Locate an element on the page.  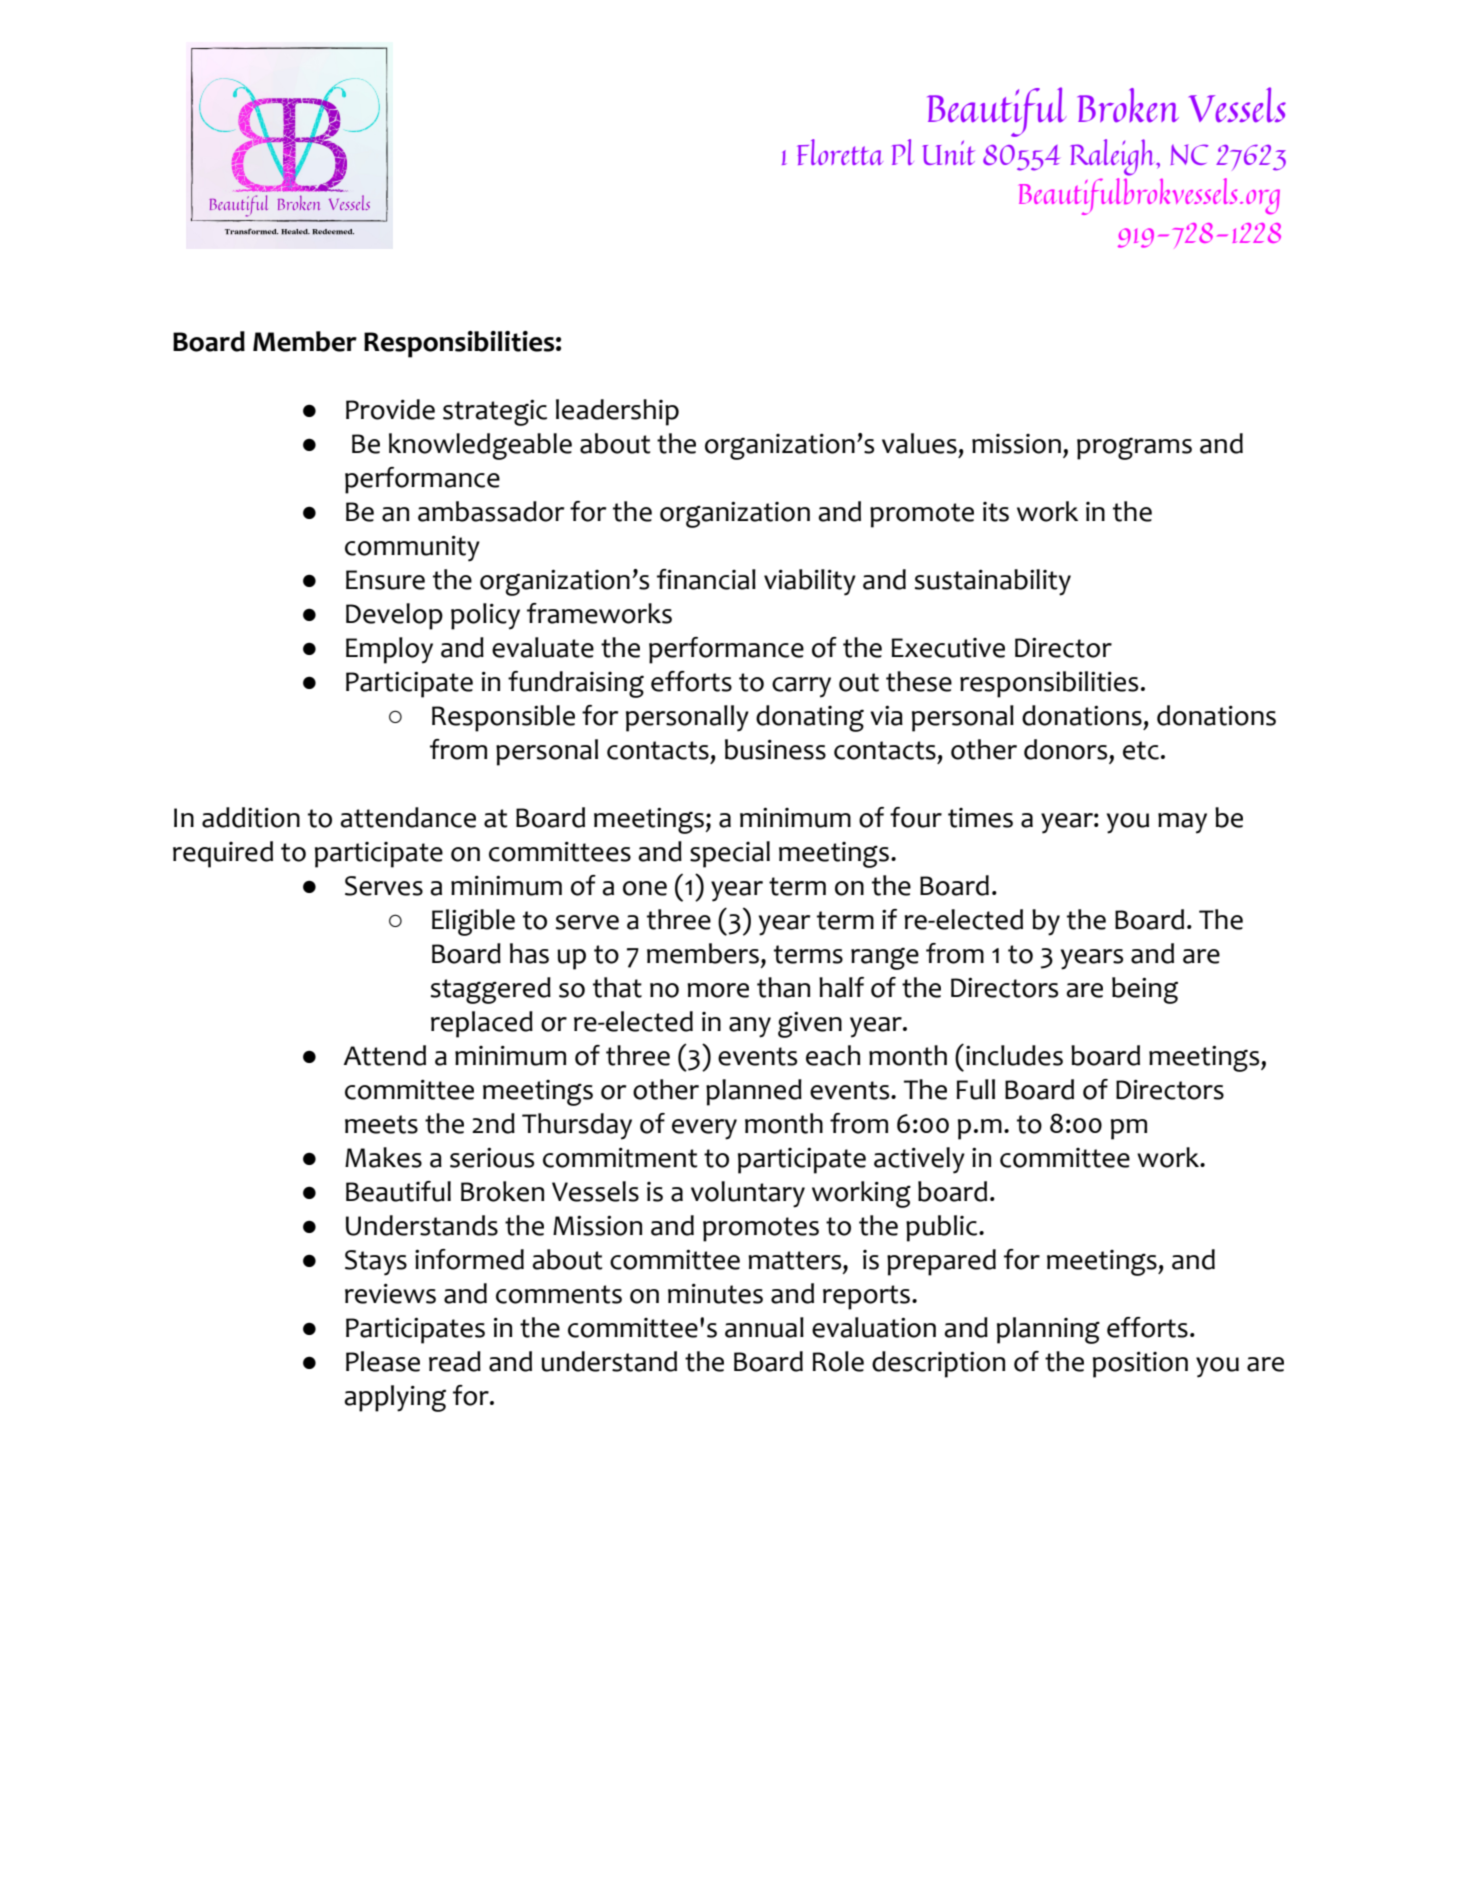
Raleigh is located at coordinates (1114, 157).
